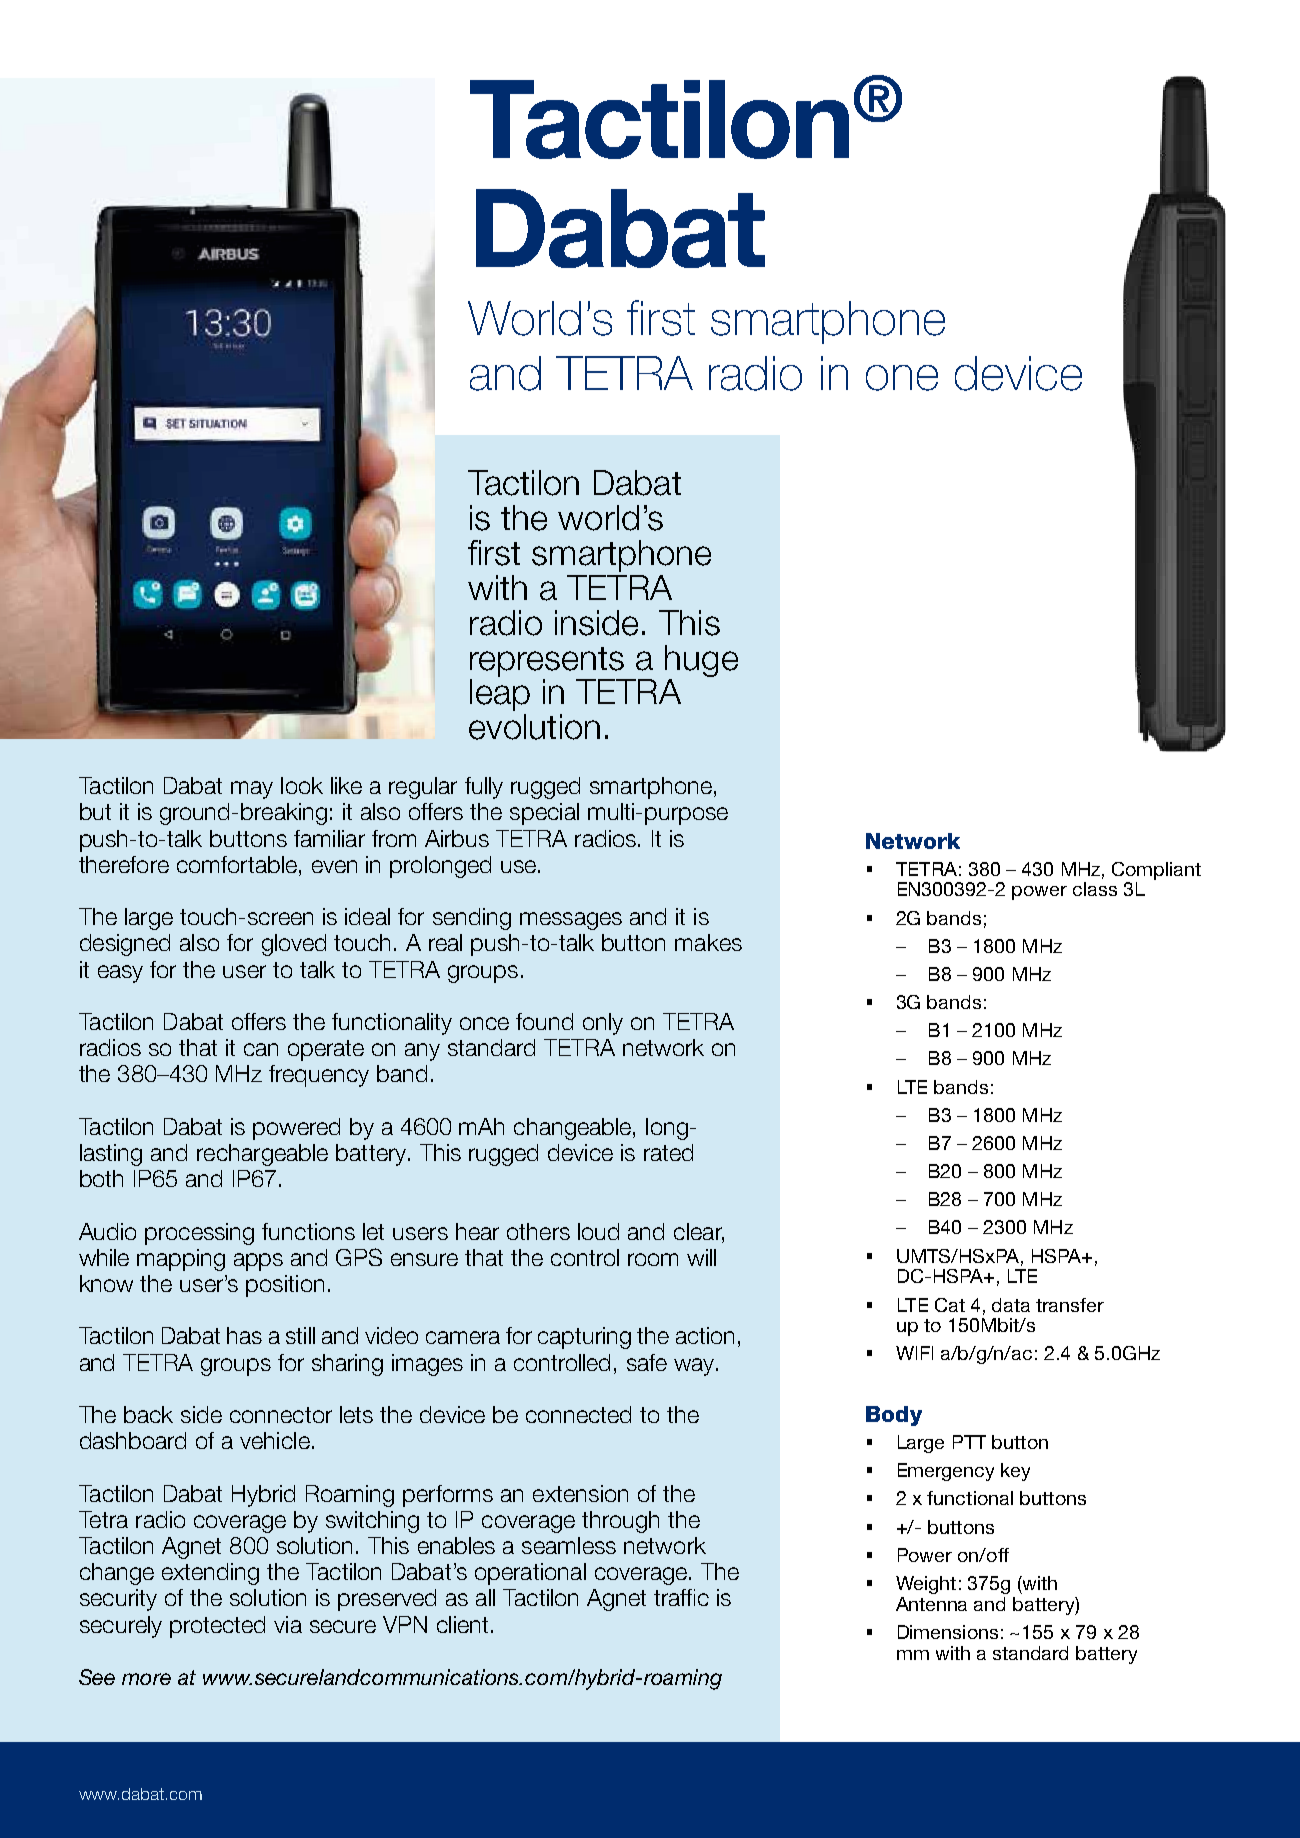 The height and width of the image is (1838, 1300). What do you see at coordinates (948, 1632) in the image?
I see `Dimensions` at bounding box center [948, 1632].
